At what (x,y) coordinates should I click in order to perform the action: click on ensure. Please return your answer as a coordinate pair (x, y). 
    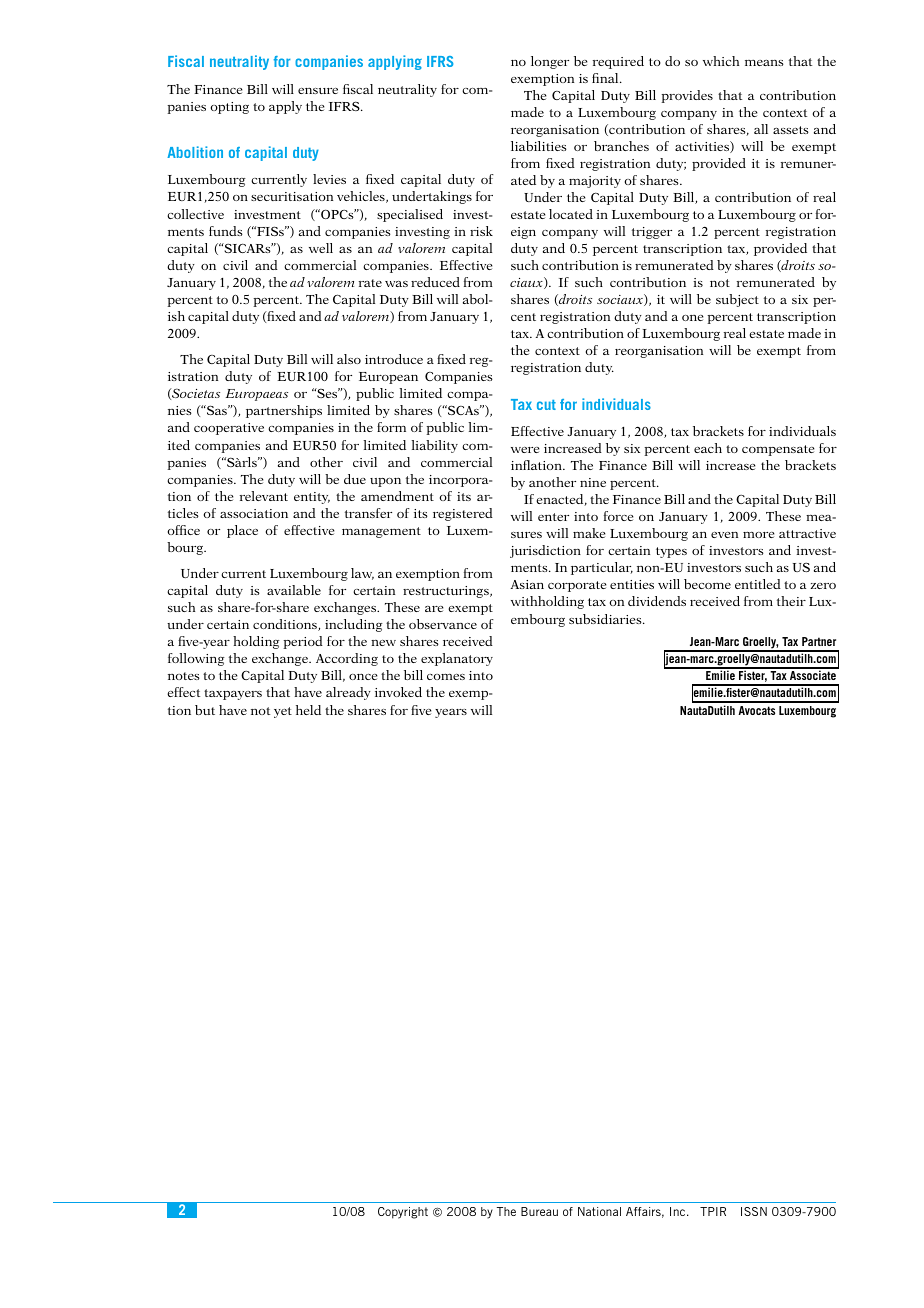
    Looking at the image, I should click on (318, 91).
